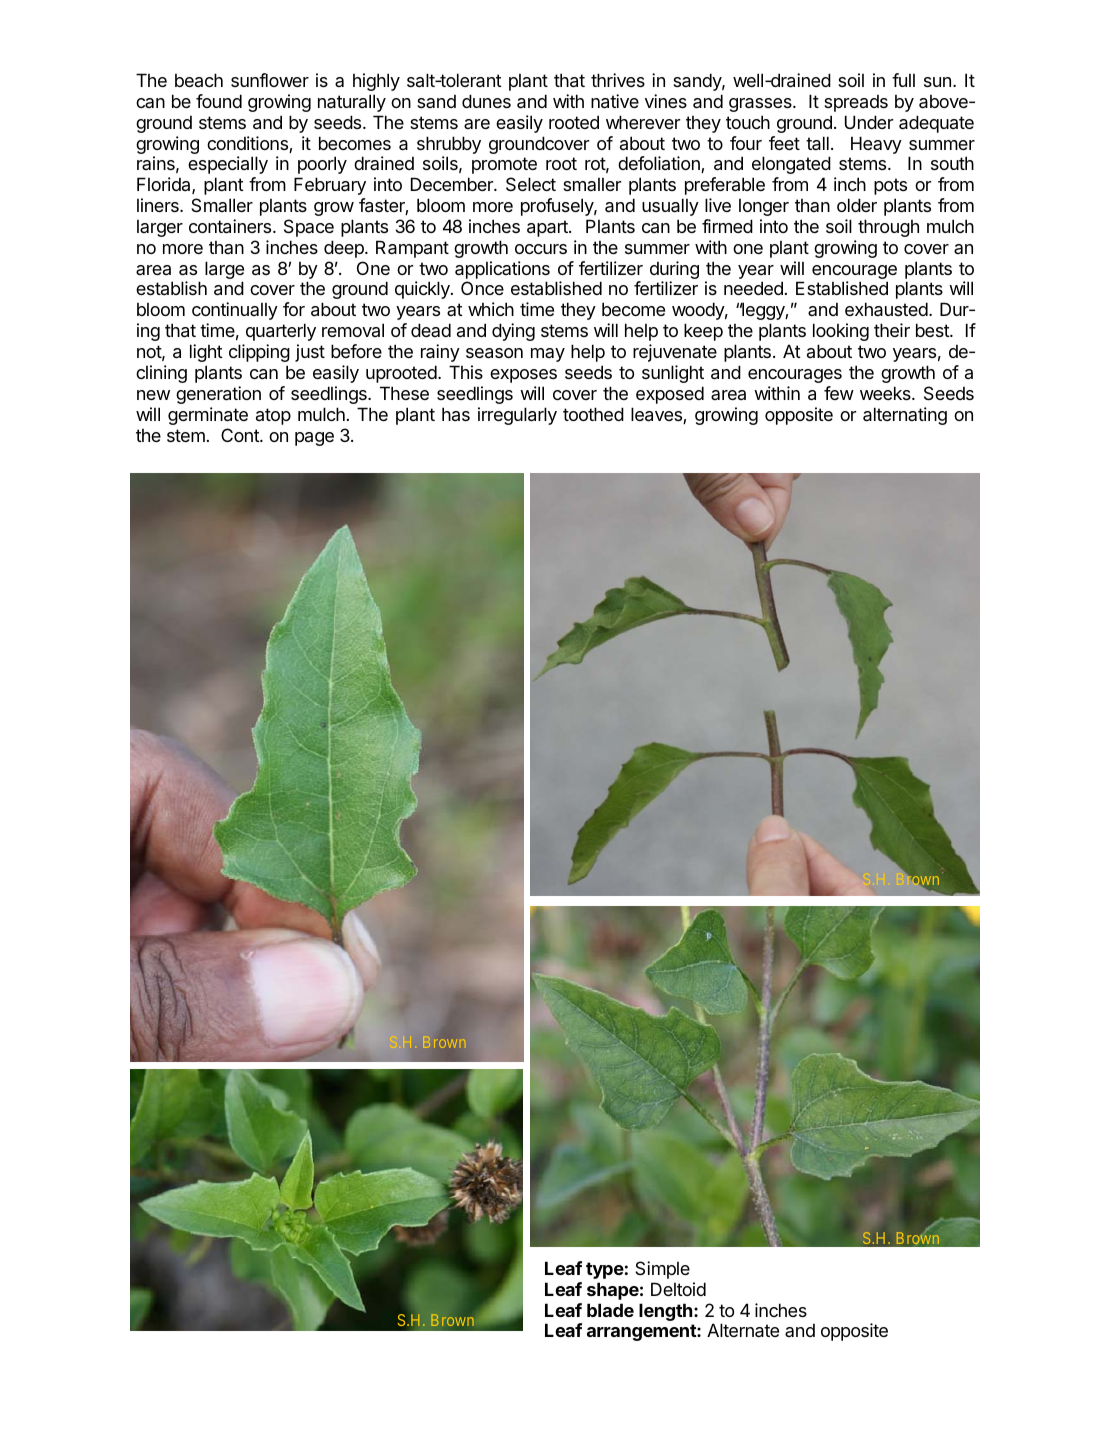  What do you see at coordinates (905, 416) in the image?
I see `alternating` at bounding box center [905, 416].
